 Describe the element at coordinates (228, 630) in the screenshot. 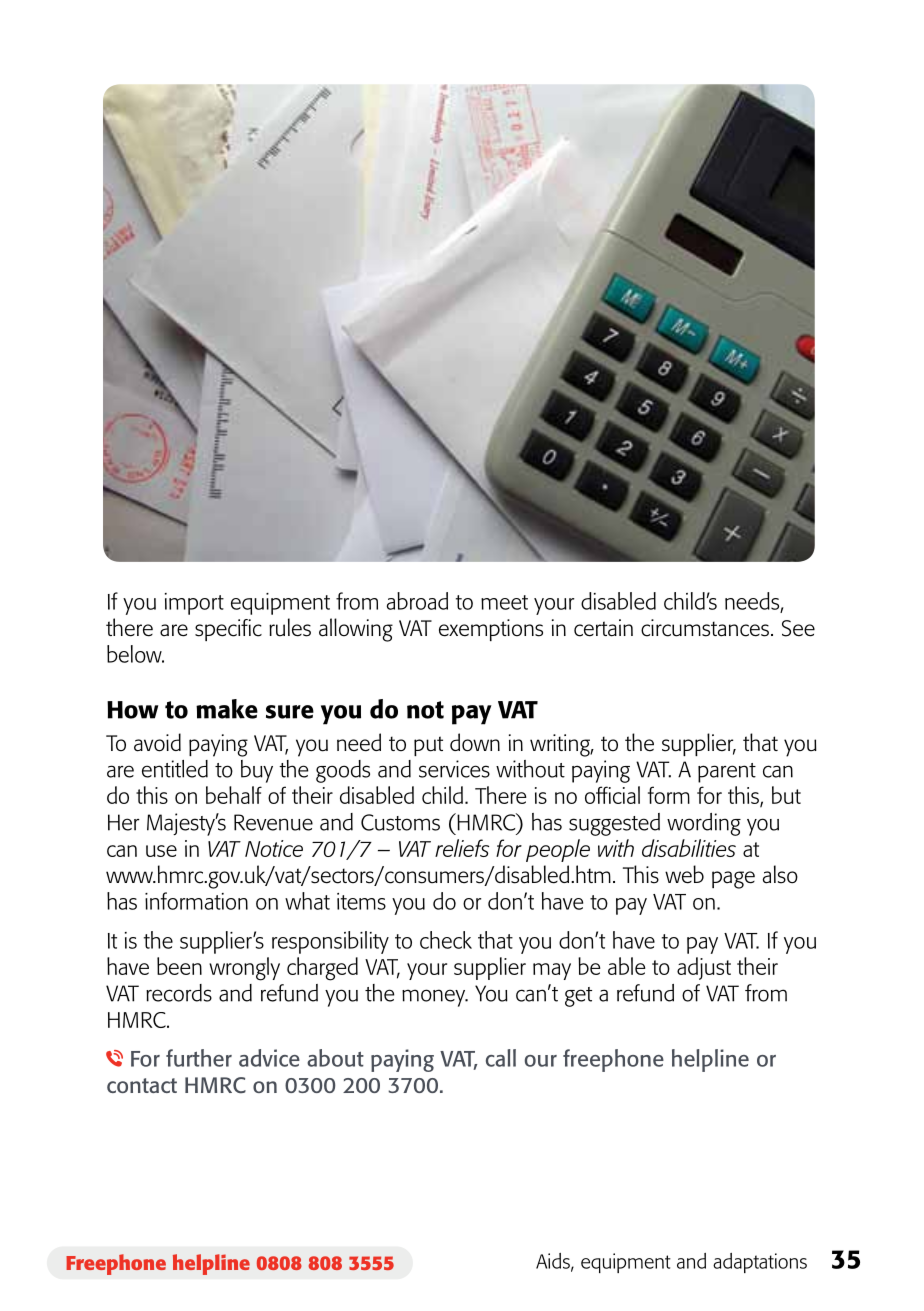

I see `specific` at that location.
